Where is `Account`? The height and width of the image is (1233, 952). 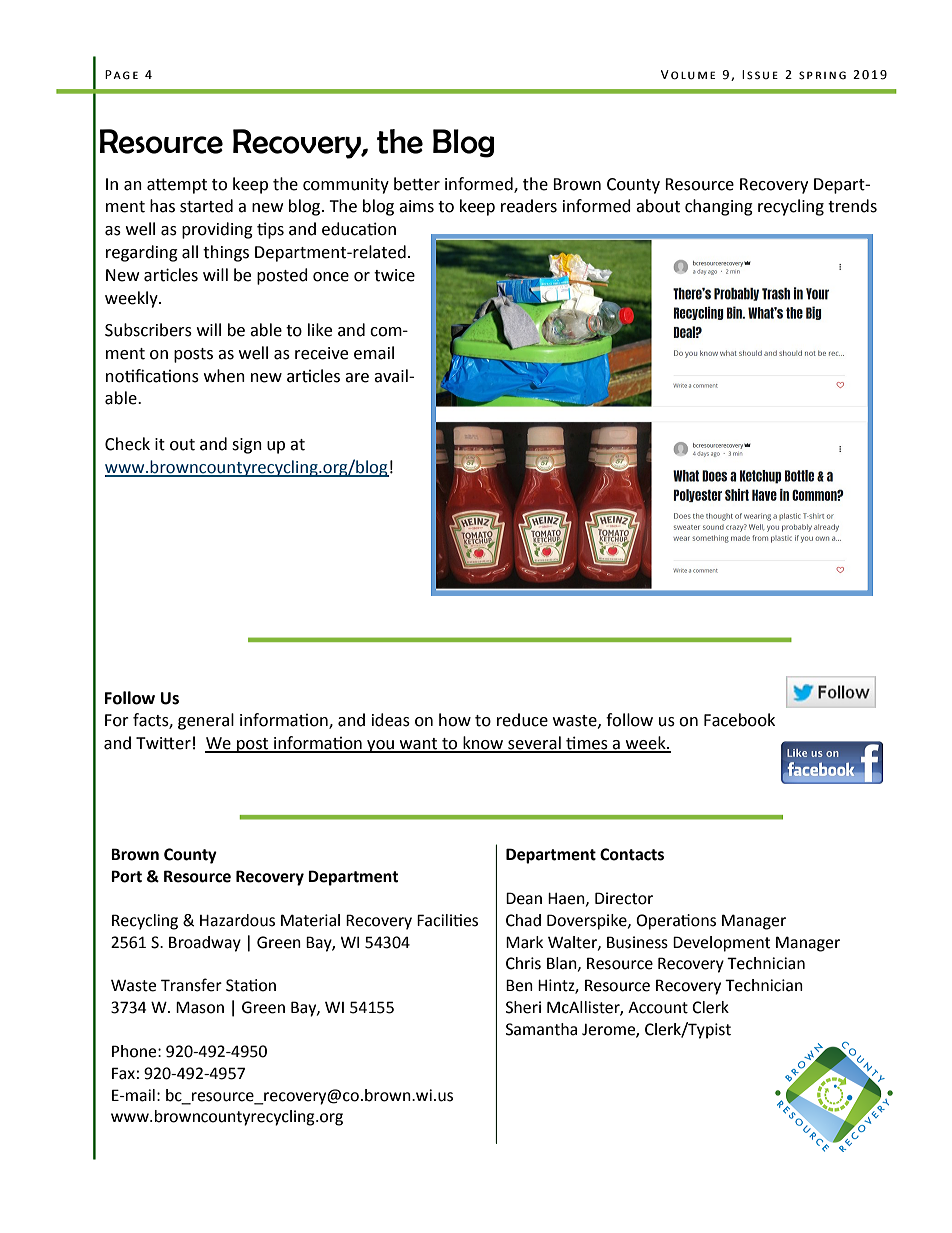
Account is located at coordinates (658, 1007).
